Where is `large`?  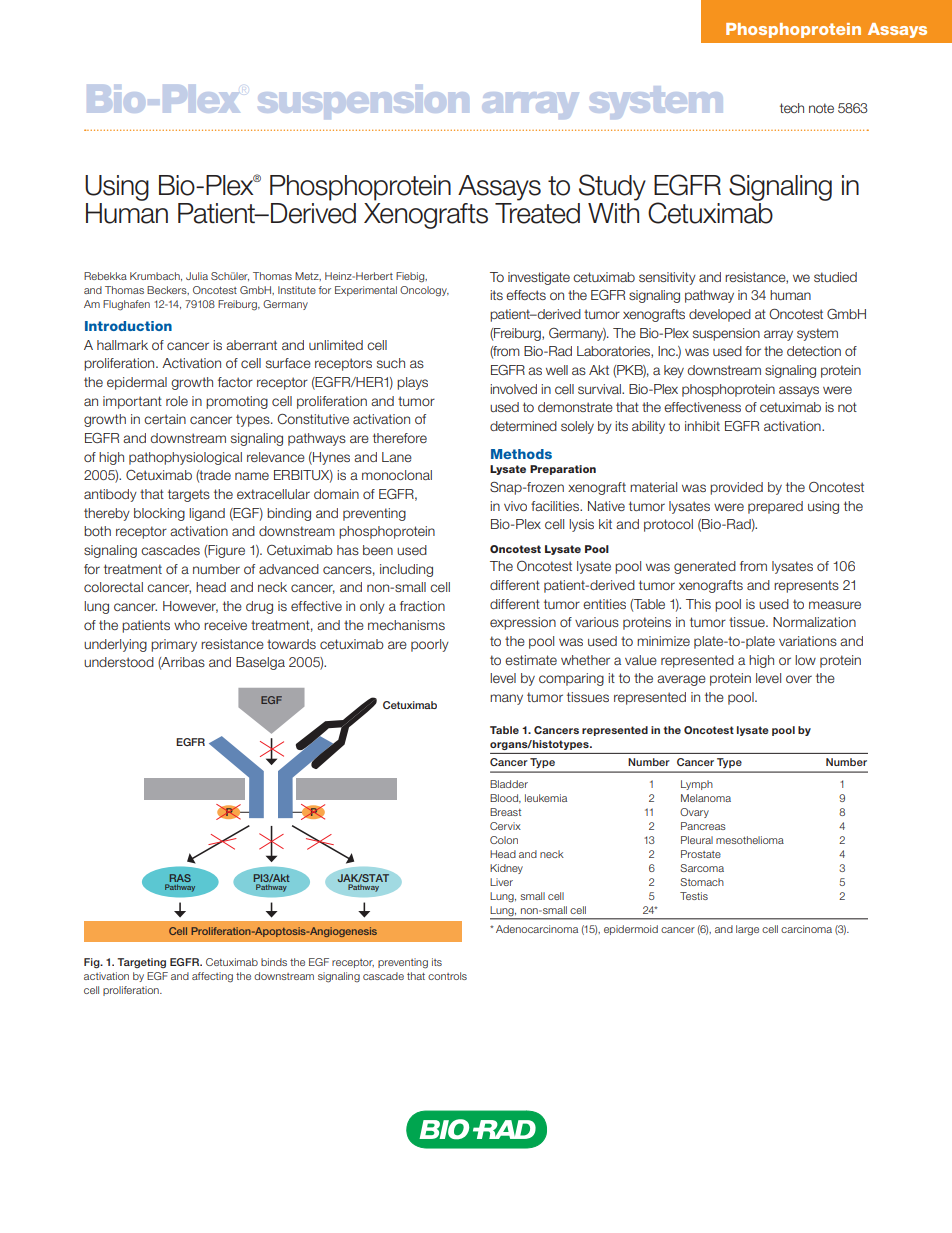
large is located at coordinates (747, 930).
